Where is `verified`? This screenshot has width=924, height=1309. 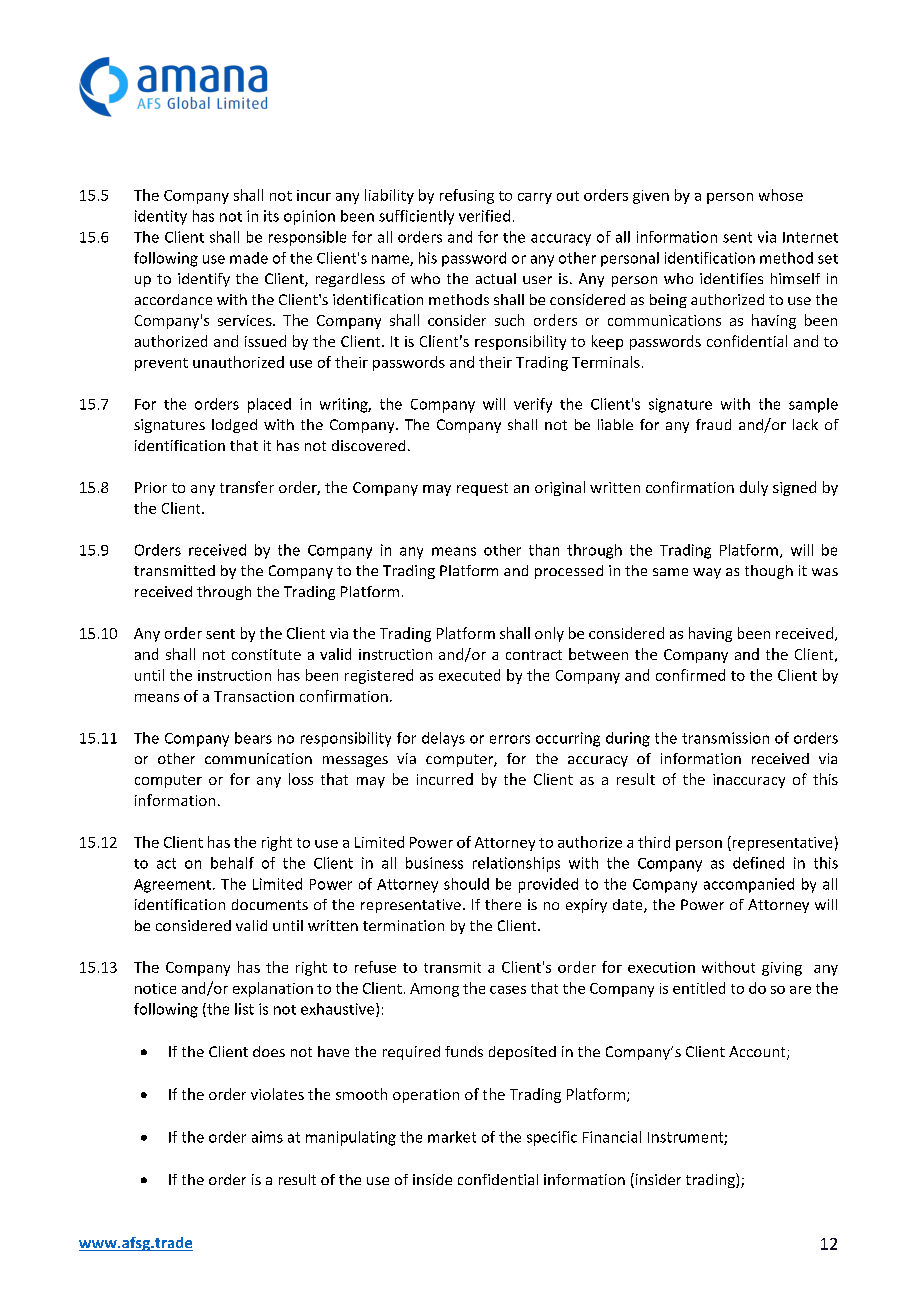 verified is located at coordinates (484, 216).
